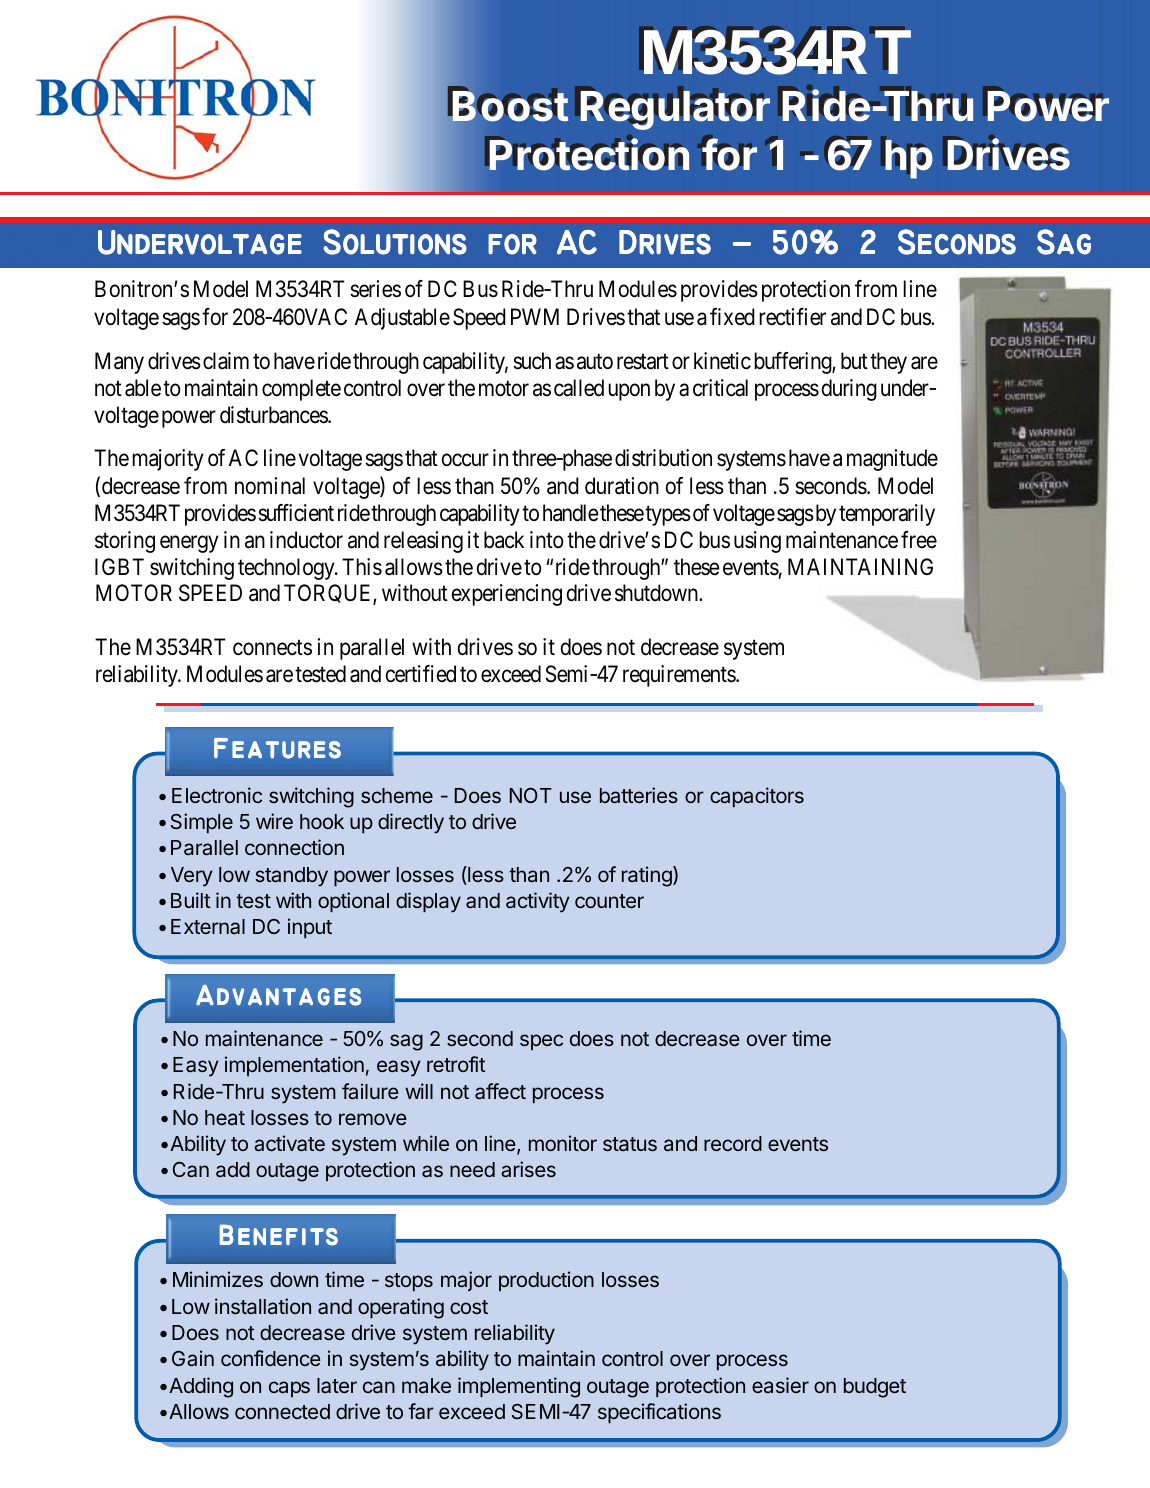  What do you see at coordinates (201, 1387) in the image?
I see `Adding` at bounding box center [201, 1387].
